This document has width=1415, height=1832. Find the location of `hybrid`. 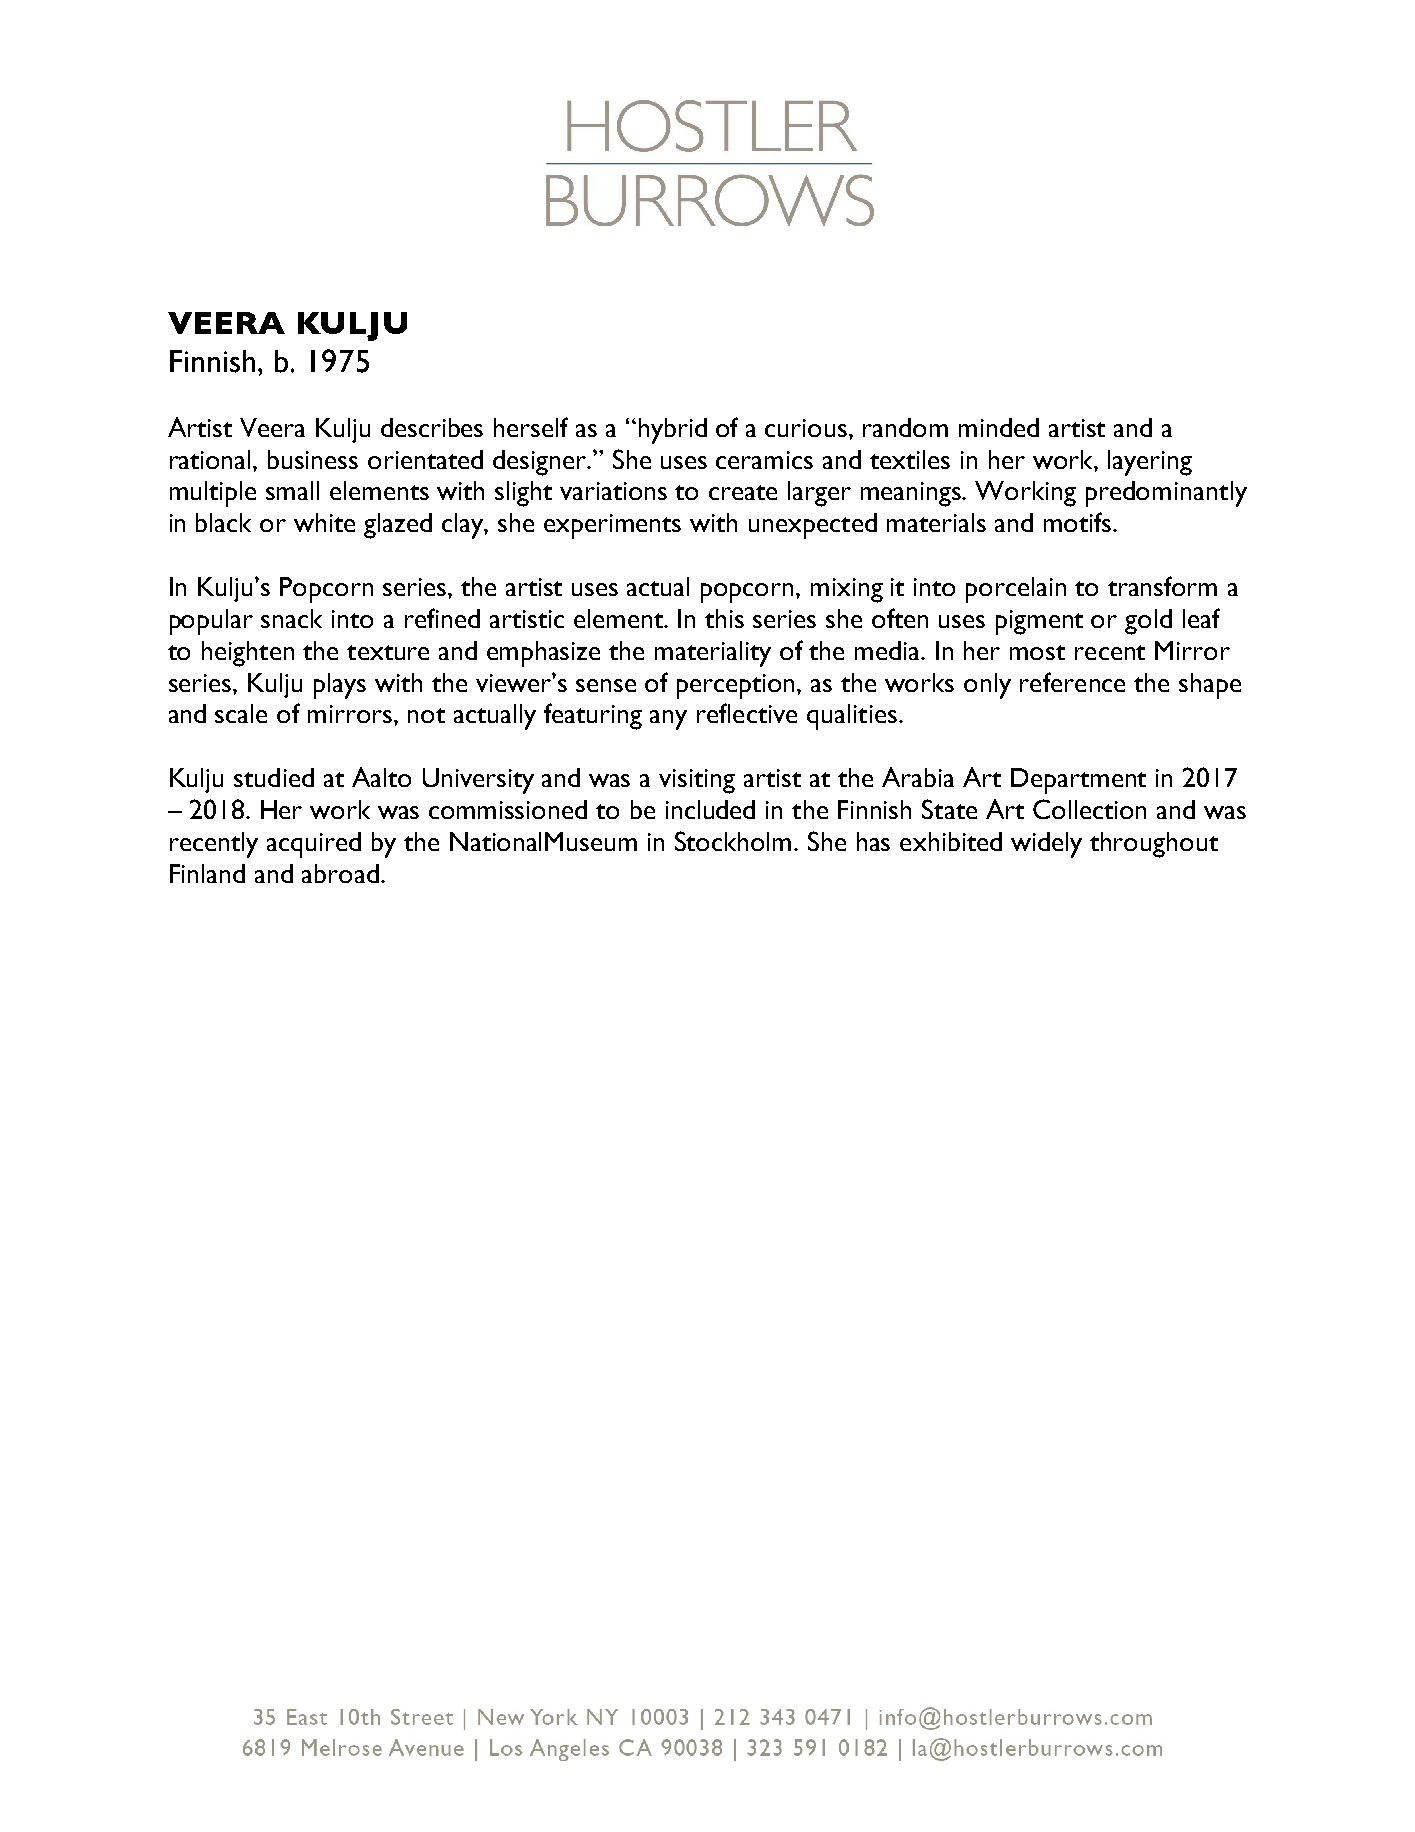

hybrid is located at coordinates (673, 431).
